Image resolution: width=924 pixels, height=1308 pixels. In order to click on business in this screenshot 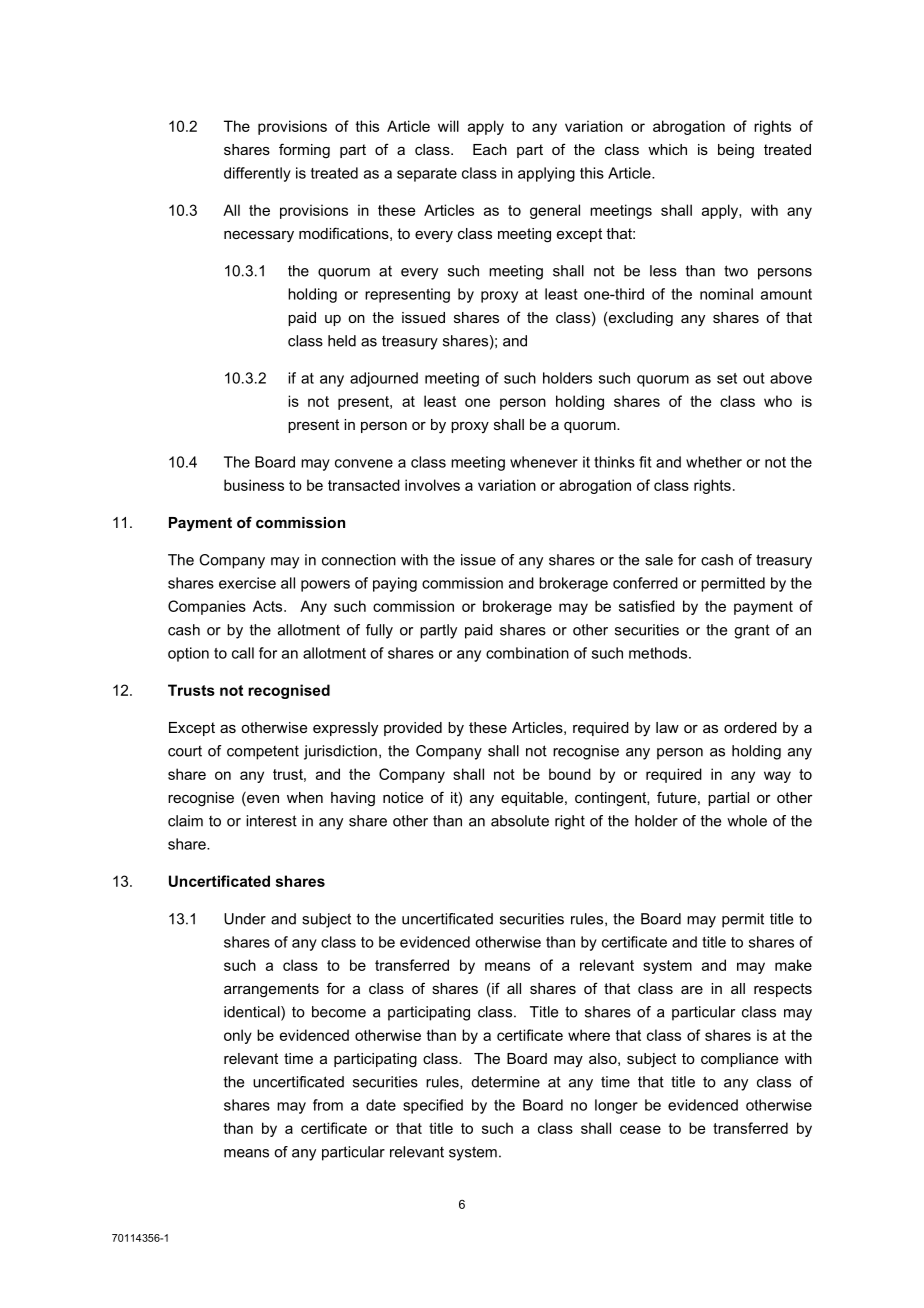, I will do `click(254, 485)`.
